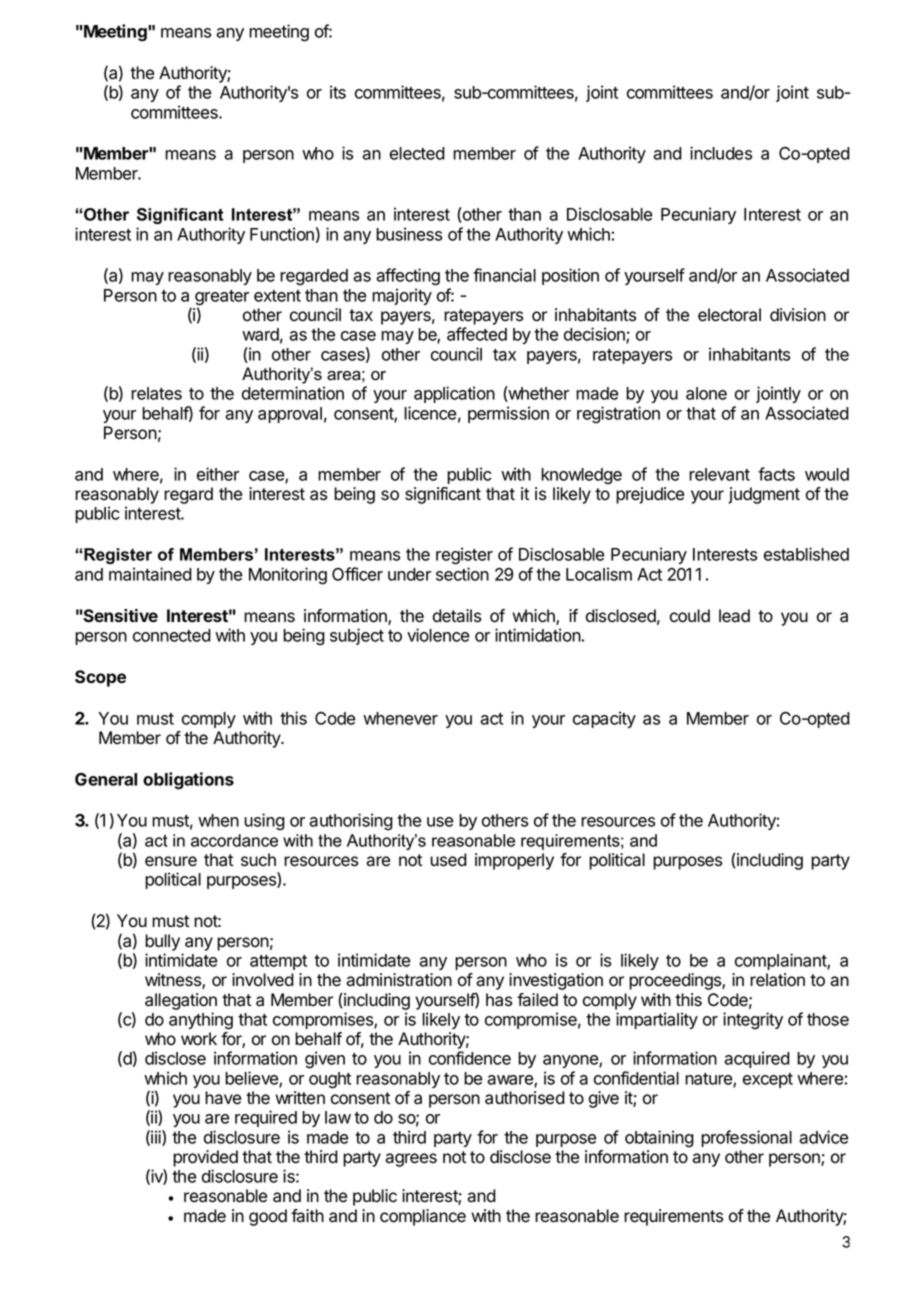  I want to click on its, so click(338, 92).
